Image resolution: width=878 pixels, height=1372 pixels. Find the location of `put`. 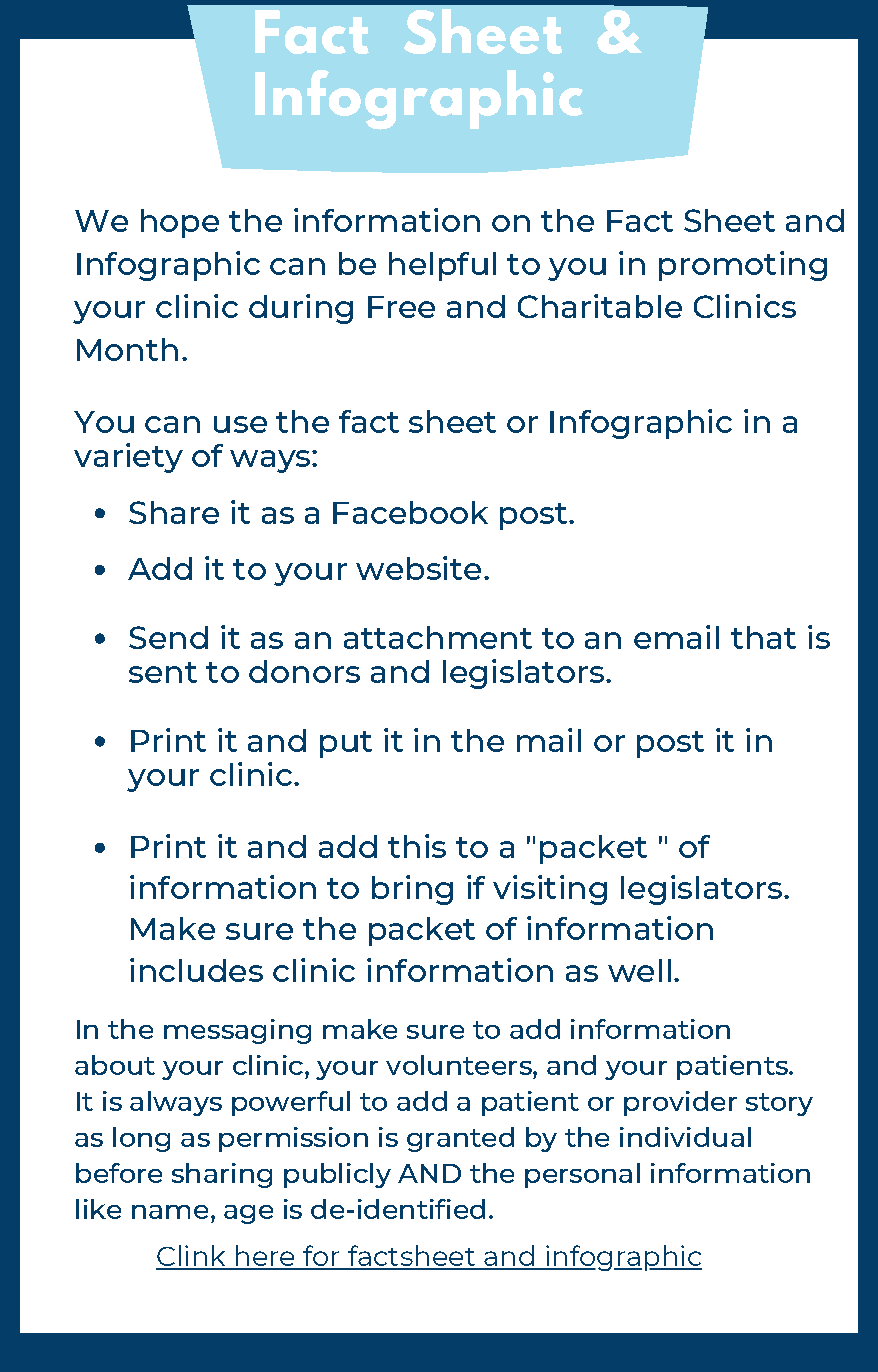

put is located at coordinates (346, 744).
